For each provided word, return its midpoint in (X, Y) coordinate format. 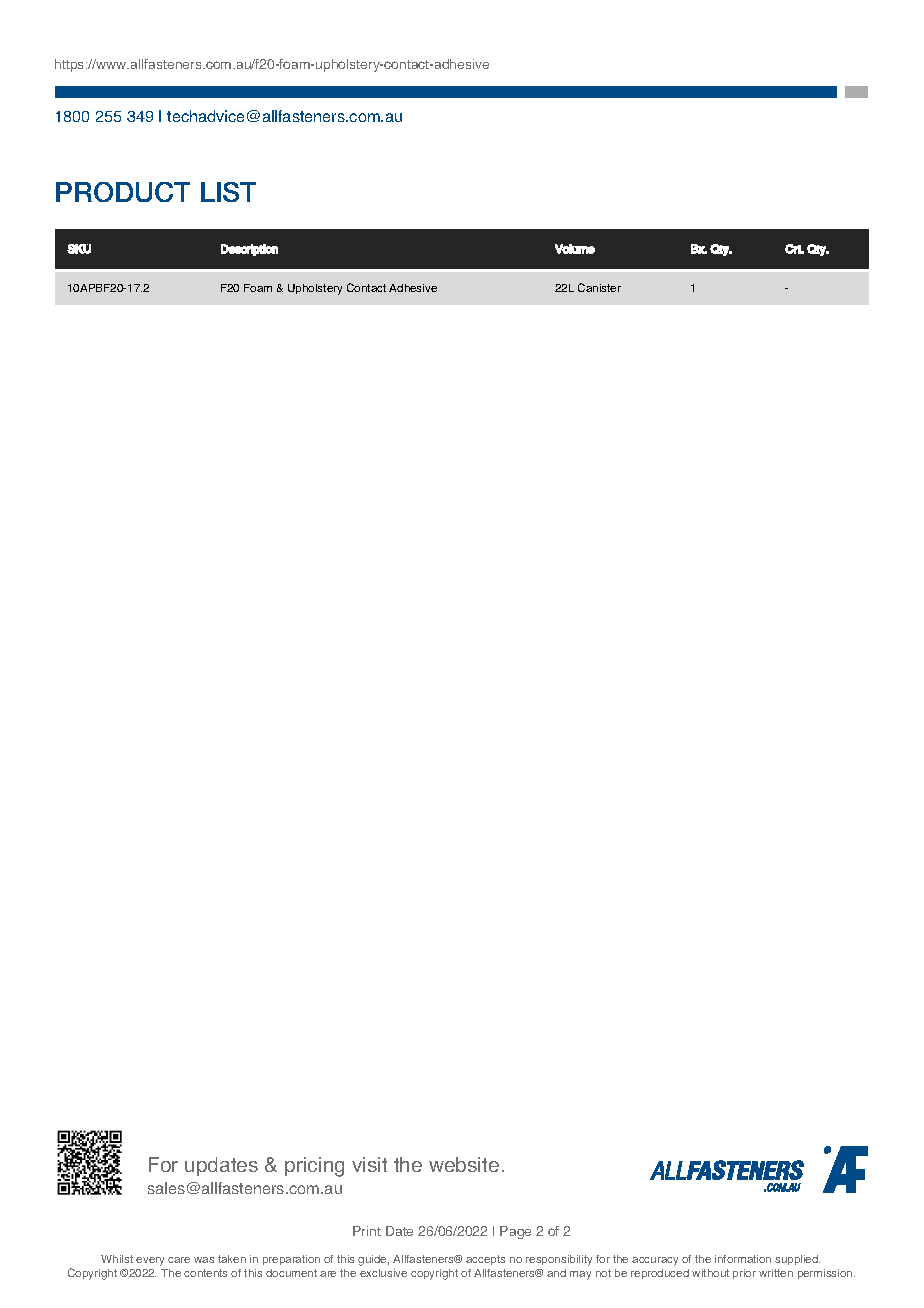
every (150, 1261)
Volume (575, 249)
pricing (314, 1167)
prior (744, 1274)
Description (249, 250)
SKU (79, 249)
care (179, 1260)
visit (369, 1164)
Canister (599, 287)
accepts (485, 1260)
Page (515, 1232)
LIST (228, 192)
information (743, 1259)
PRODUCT (123, 192)
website (464, 1164)
